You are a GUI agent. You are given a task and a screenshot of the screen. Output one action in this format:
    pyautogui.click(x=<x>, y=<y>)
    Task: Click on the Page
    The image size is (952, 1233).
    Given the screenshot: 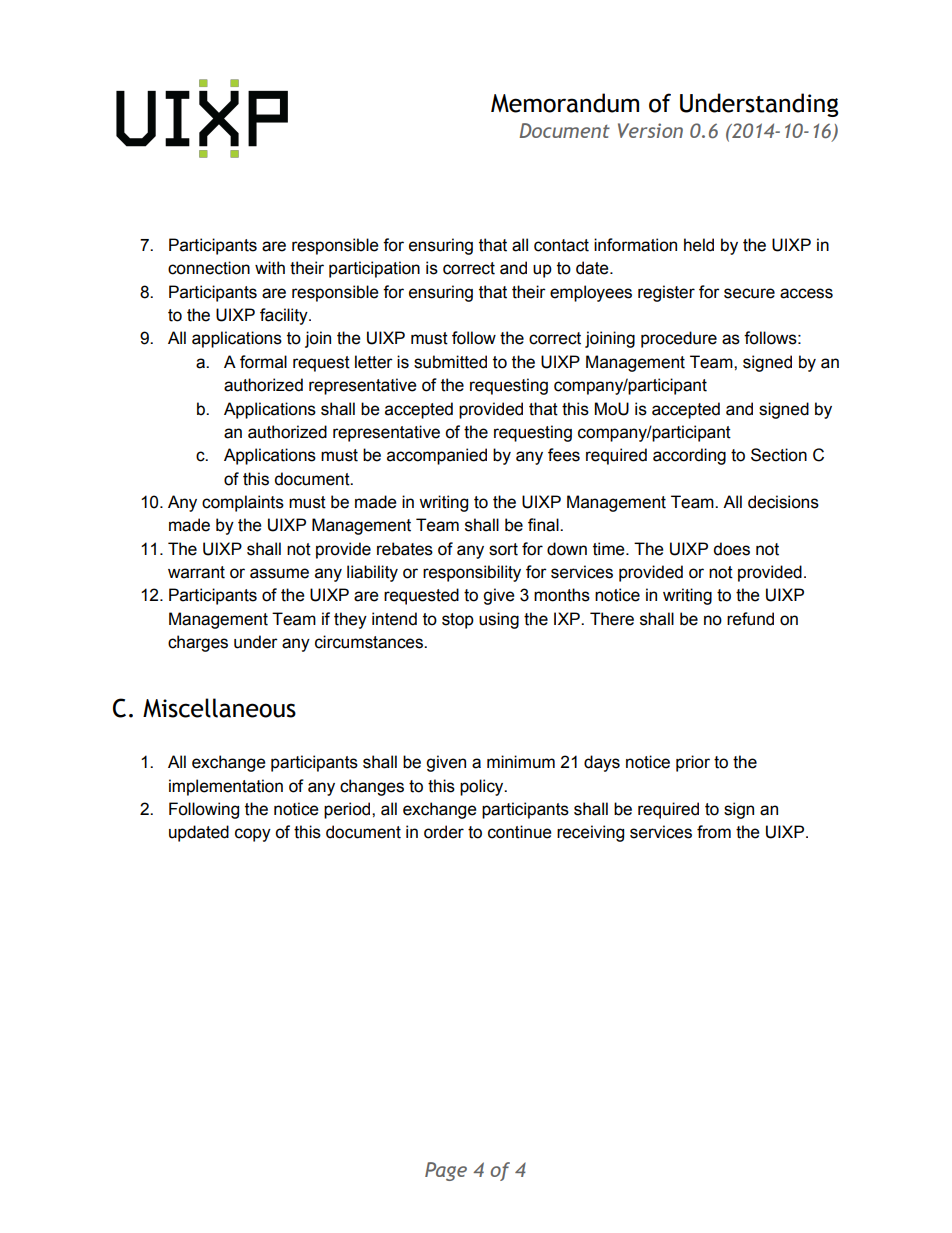 What is the action you would take?
    pyautogui.click(x=446, y=1171)
